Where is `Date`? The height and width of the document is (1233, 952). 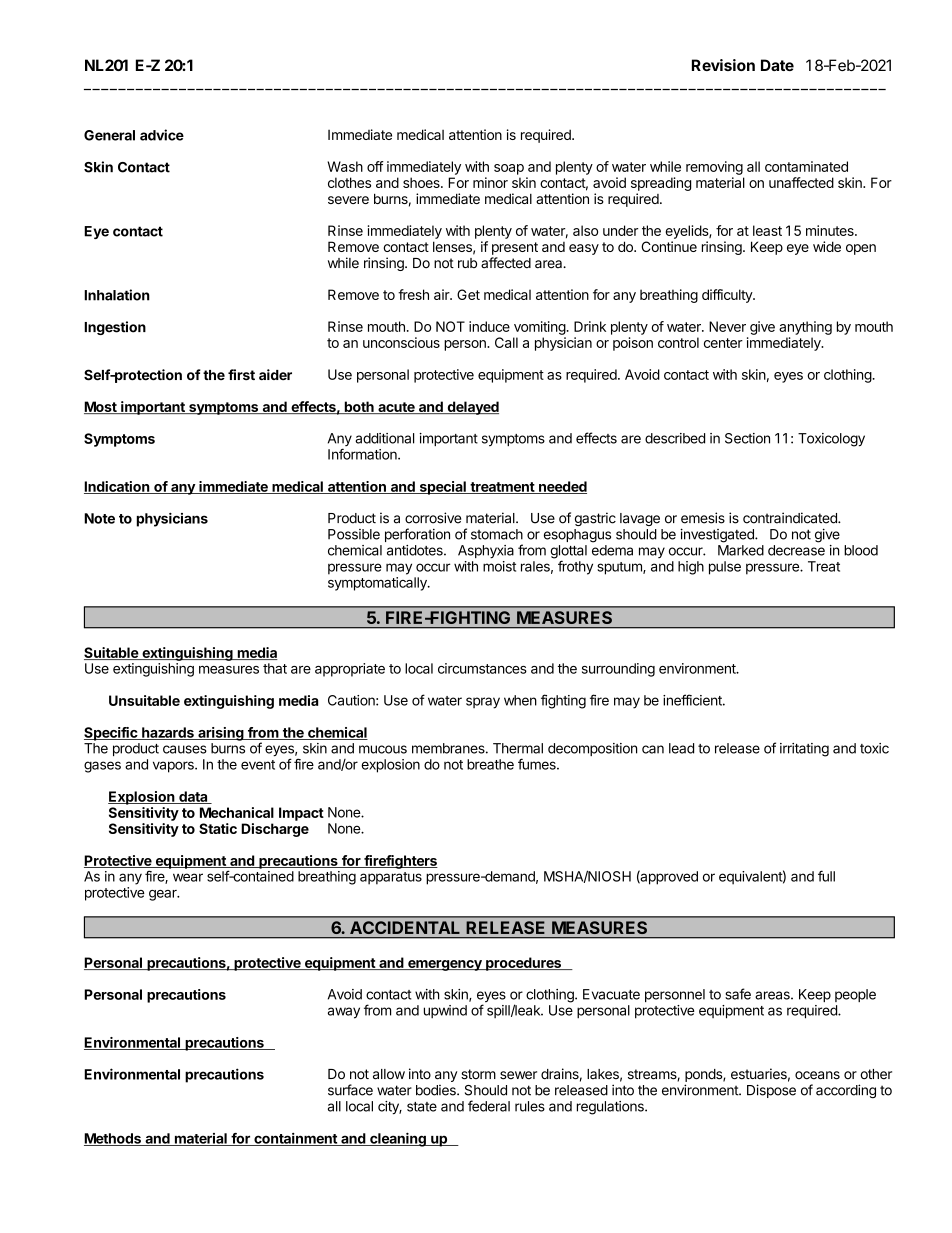
Date is located at coordinates (777, 65).
